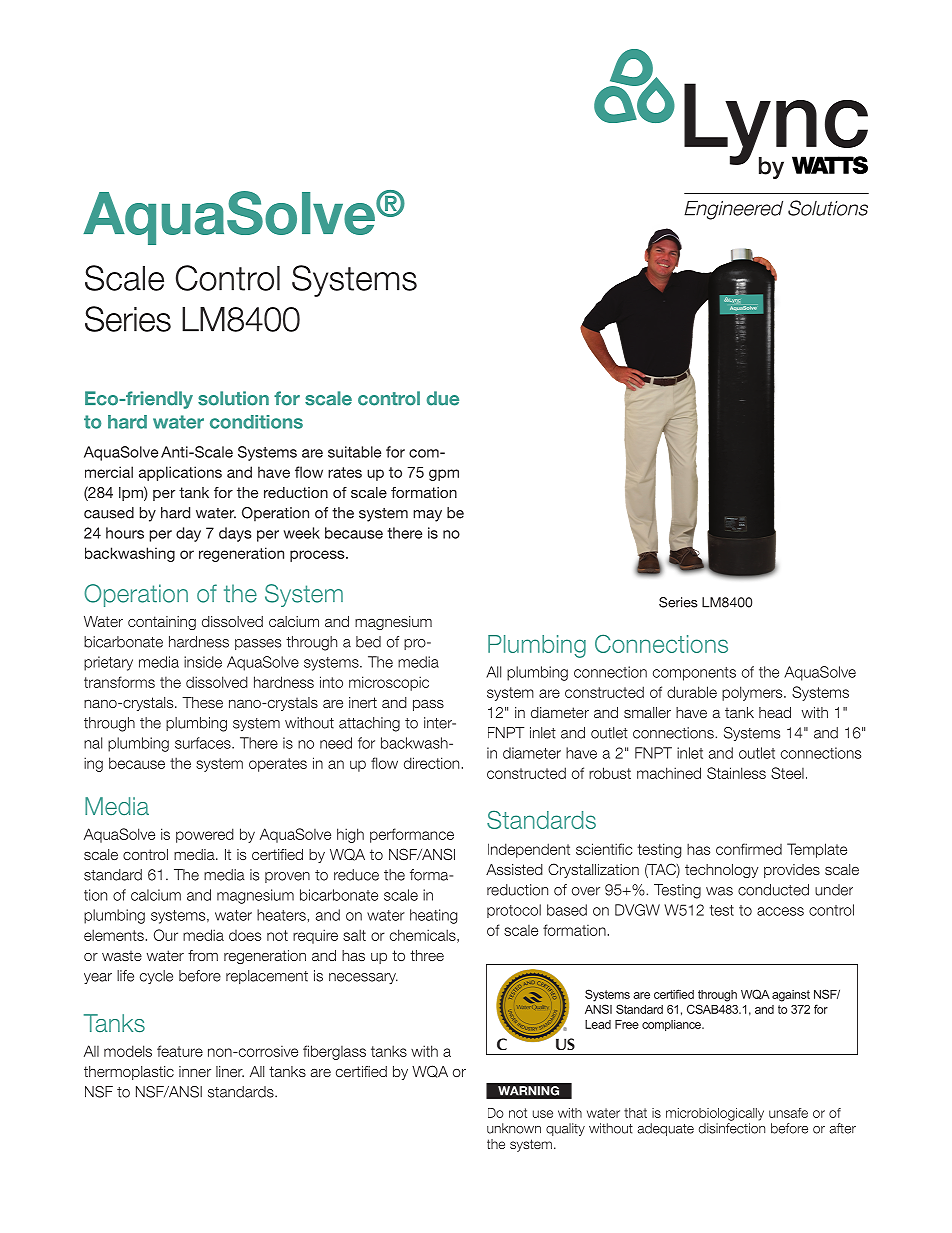 Image resolution: width=952 pixels, height=1233 pixels. I want to click on access, so click(780, 911).
